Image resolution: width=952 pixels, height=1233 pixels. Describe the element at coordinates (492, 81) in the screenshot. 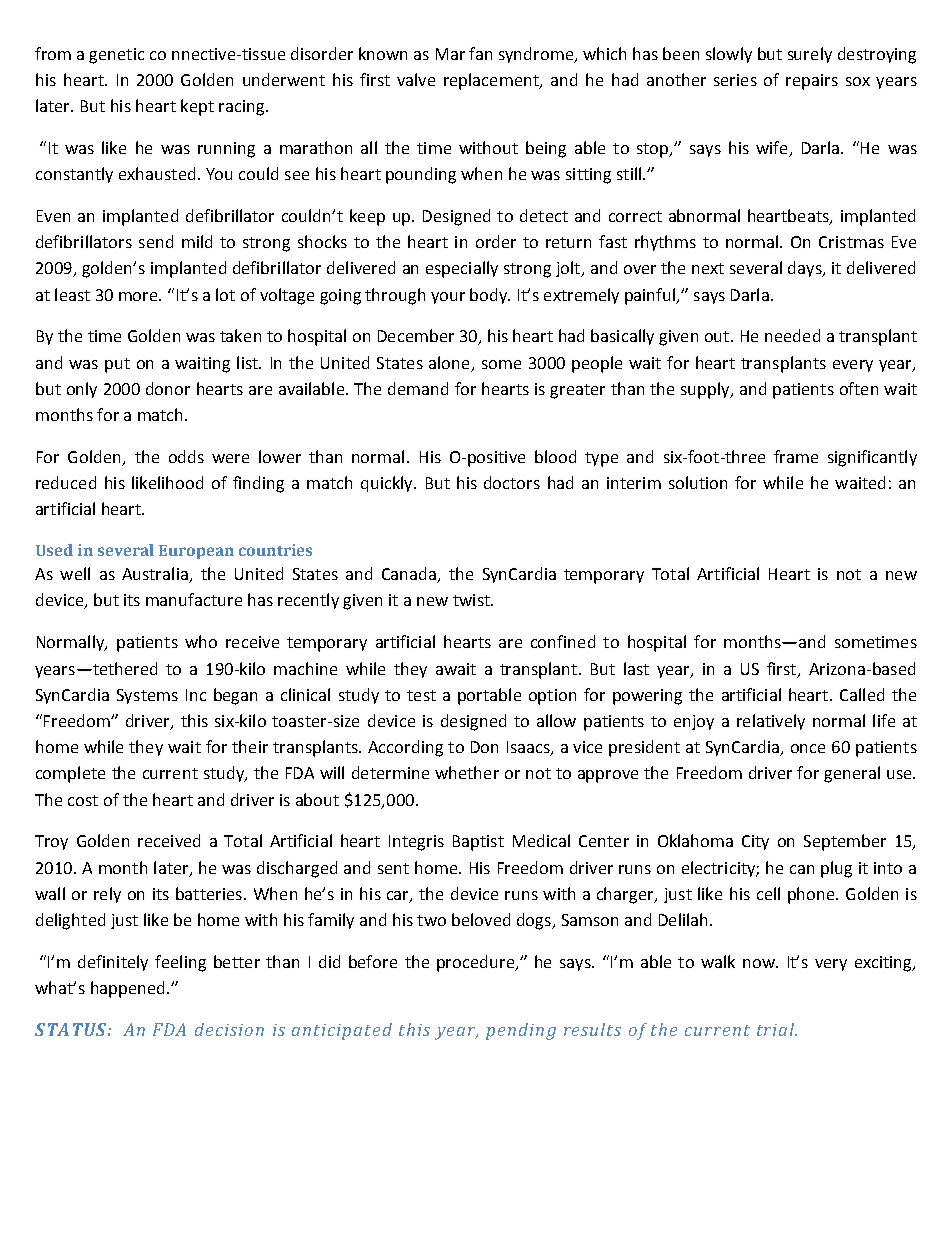

I see `replacement` at that location.
